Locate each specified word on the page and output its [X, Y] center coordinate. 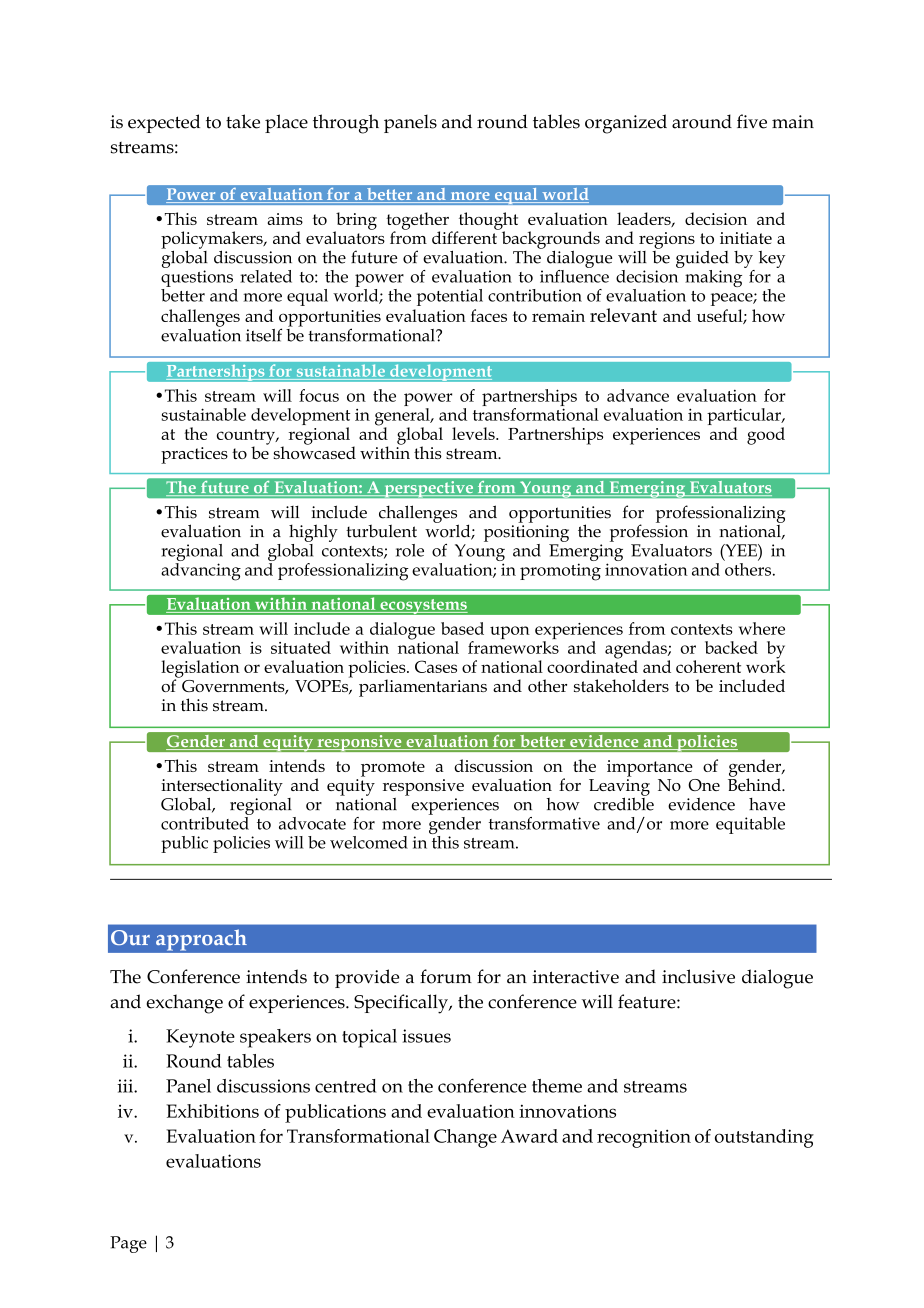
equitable [750, 825]
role [410, 550]
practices [194, 455]
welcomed [369, 842]
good [766, 436]
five [752, 121]
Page [128, 1244]
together [417, 222]
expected [164, 123]
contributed [206, 822]
